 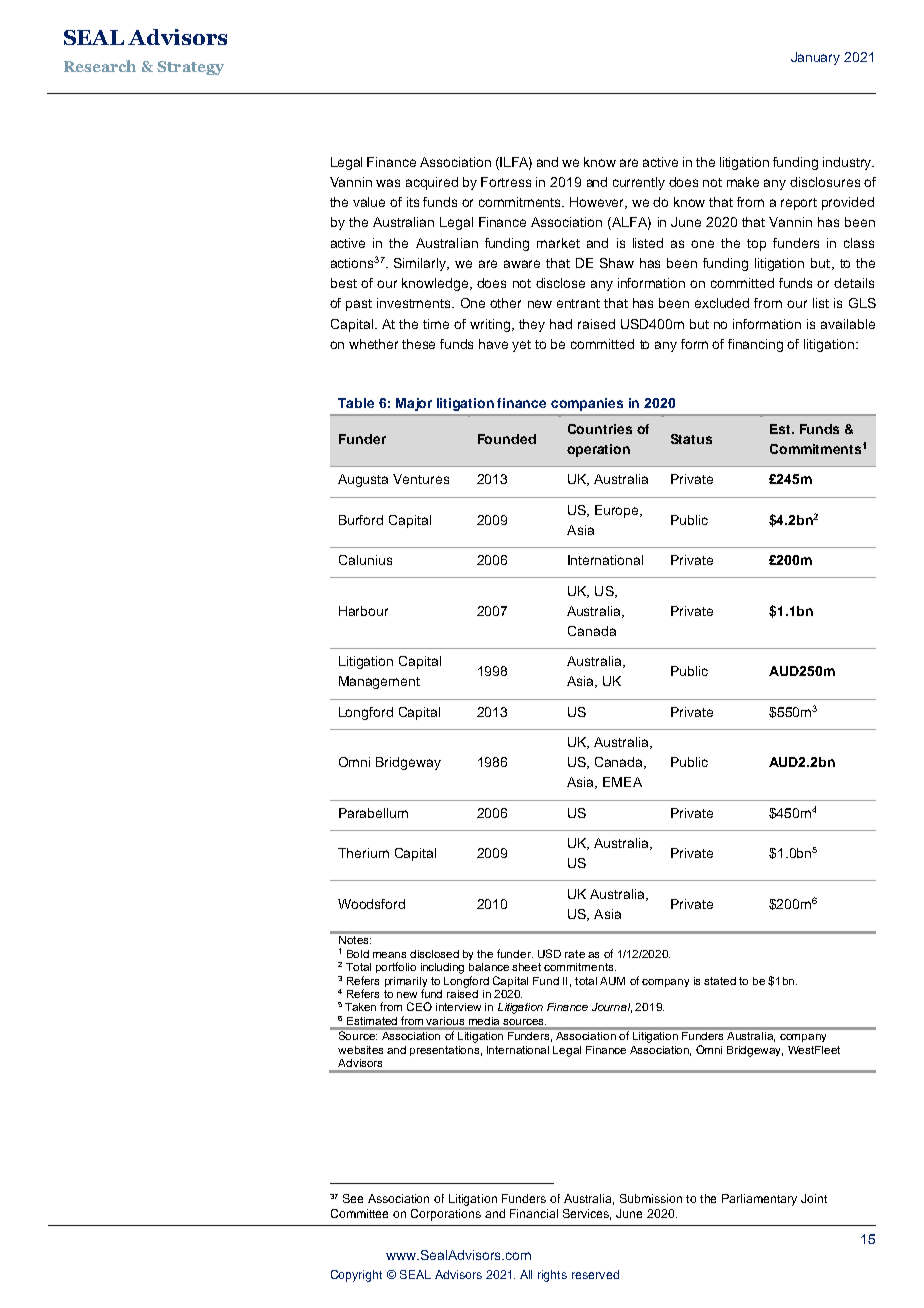 What do you see at coordinates (618, 511) in the page?
I see `Europe` at bounding box center [618, 511].
